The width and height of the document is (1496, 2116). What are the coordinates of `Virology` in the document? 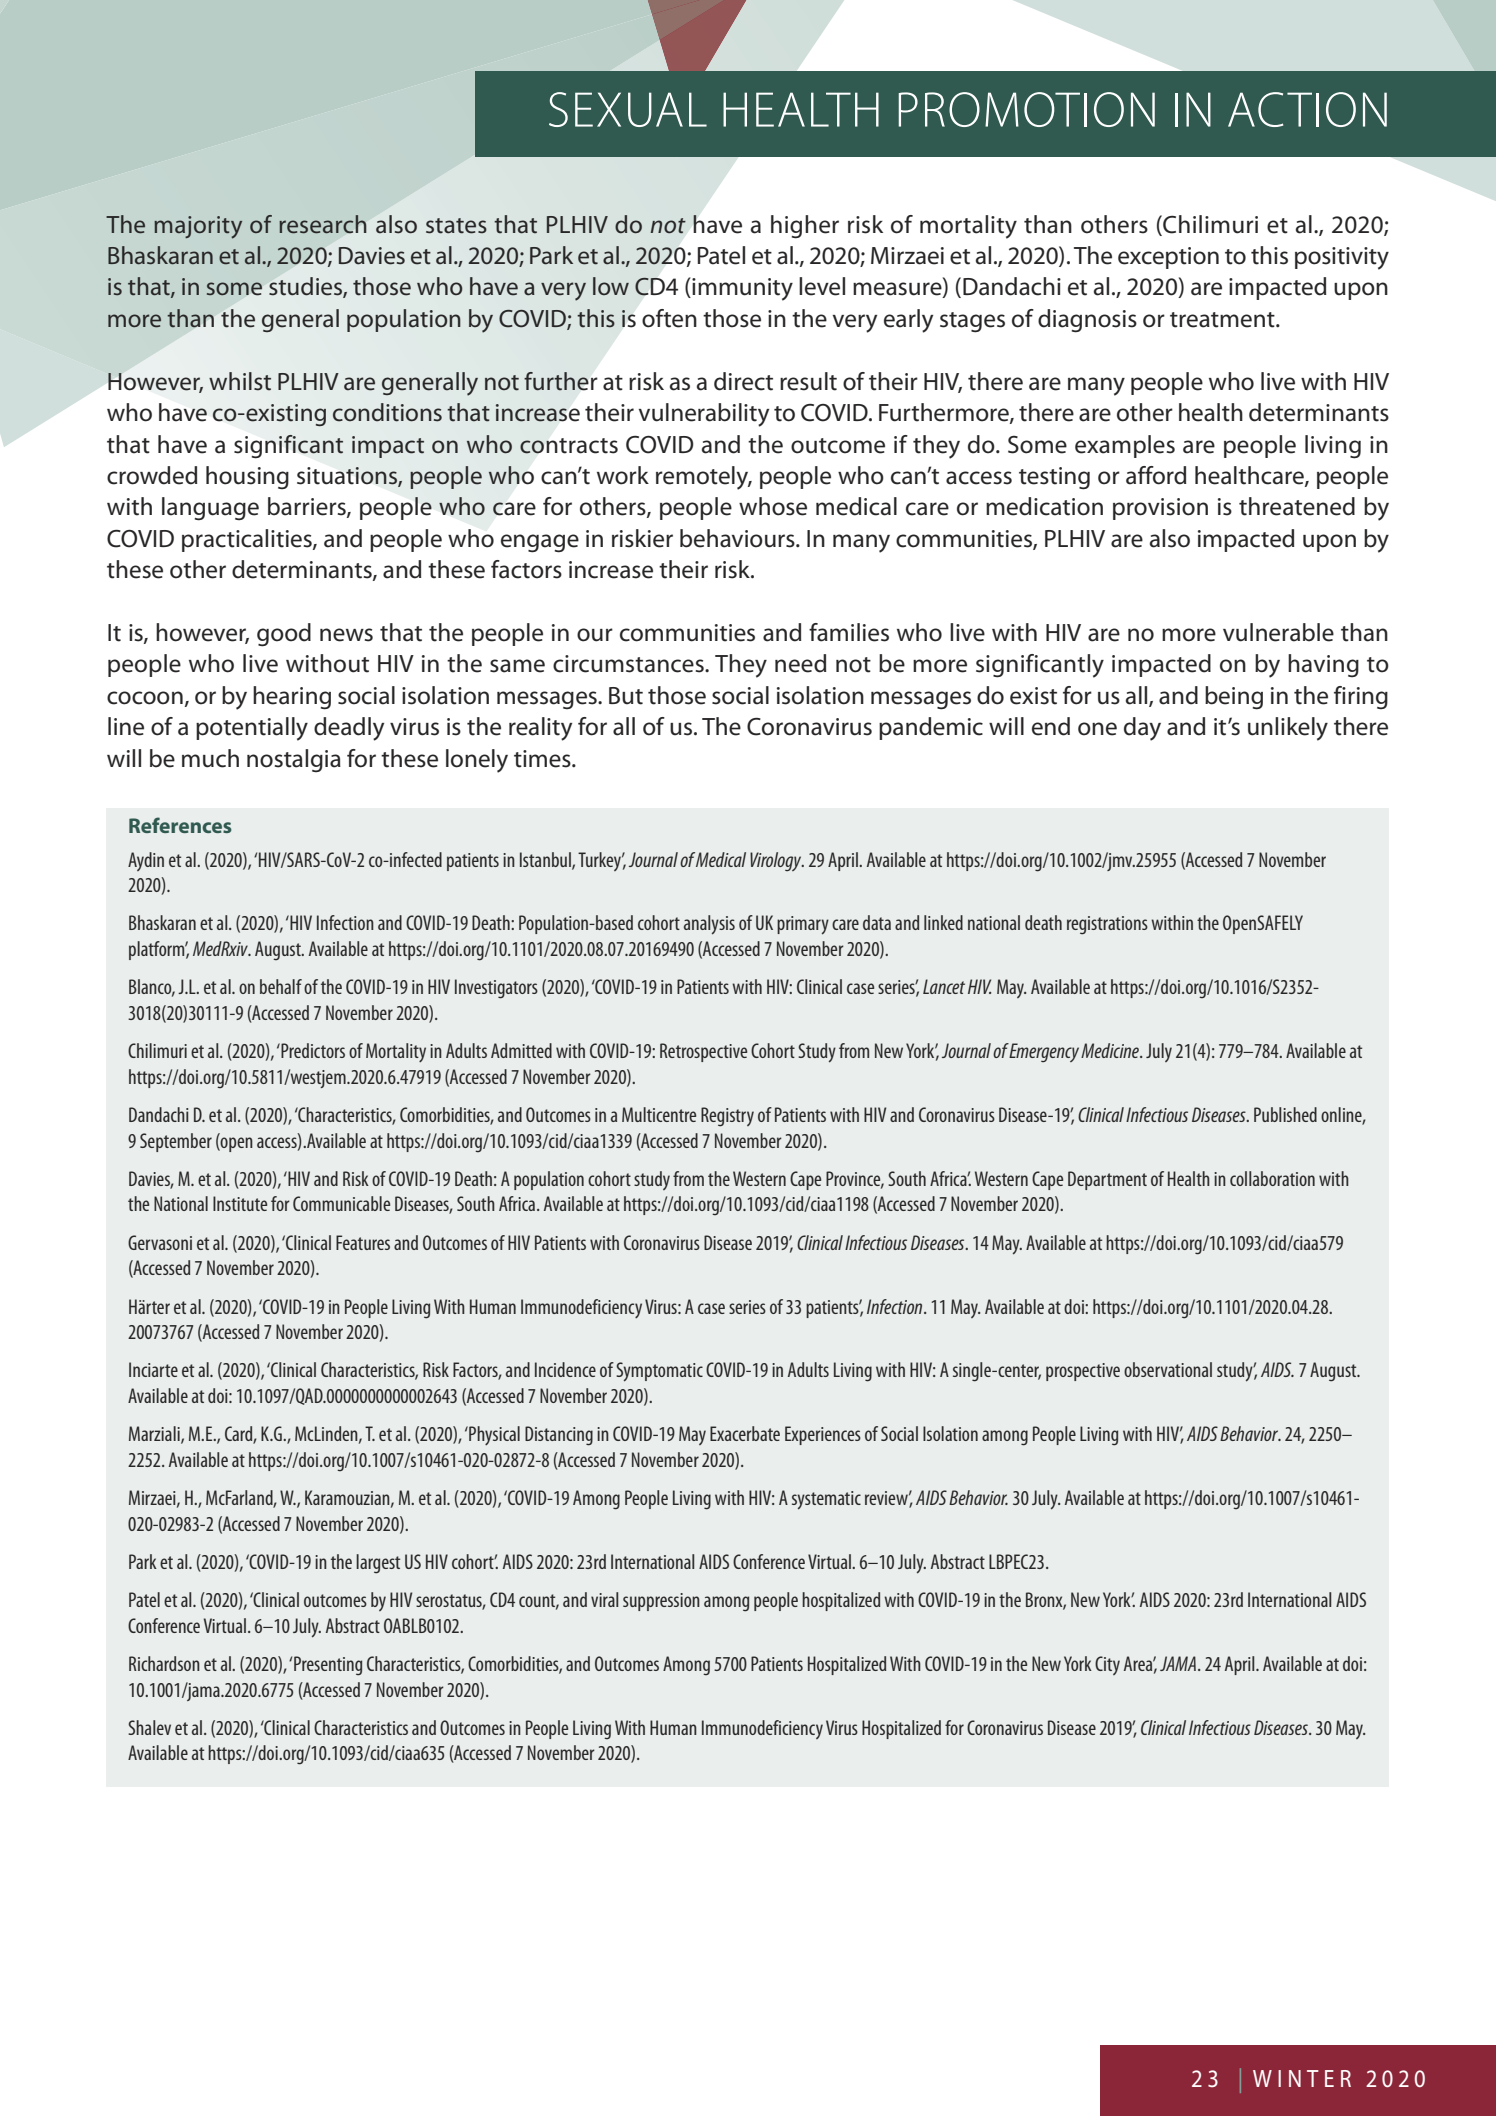 It's located at (777, 861).
